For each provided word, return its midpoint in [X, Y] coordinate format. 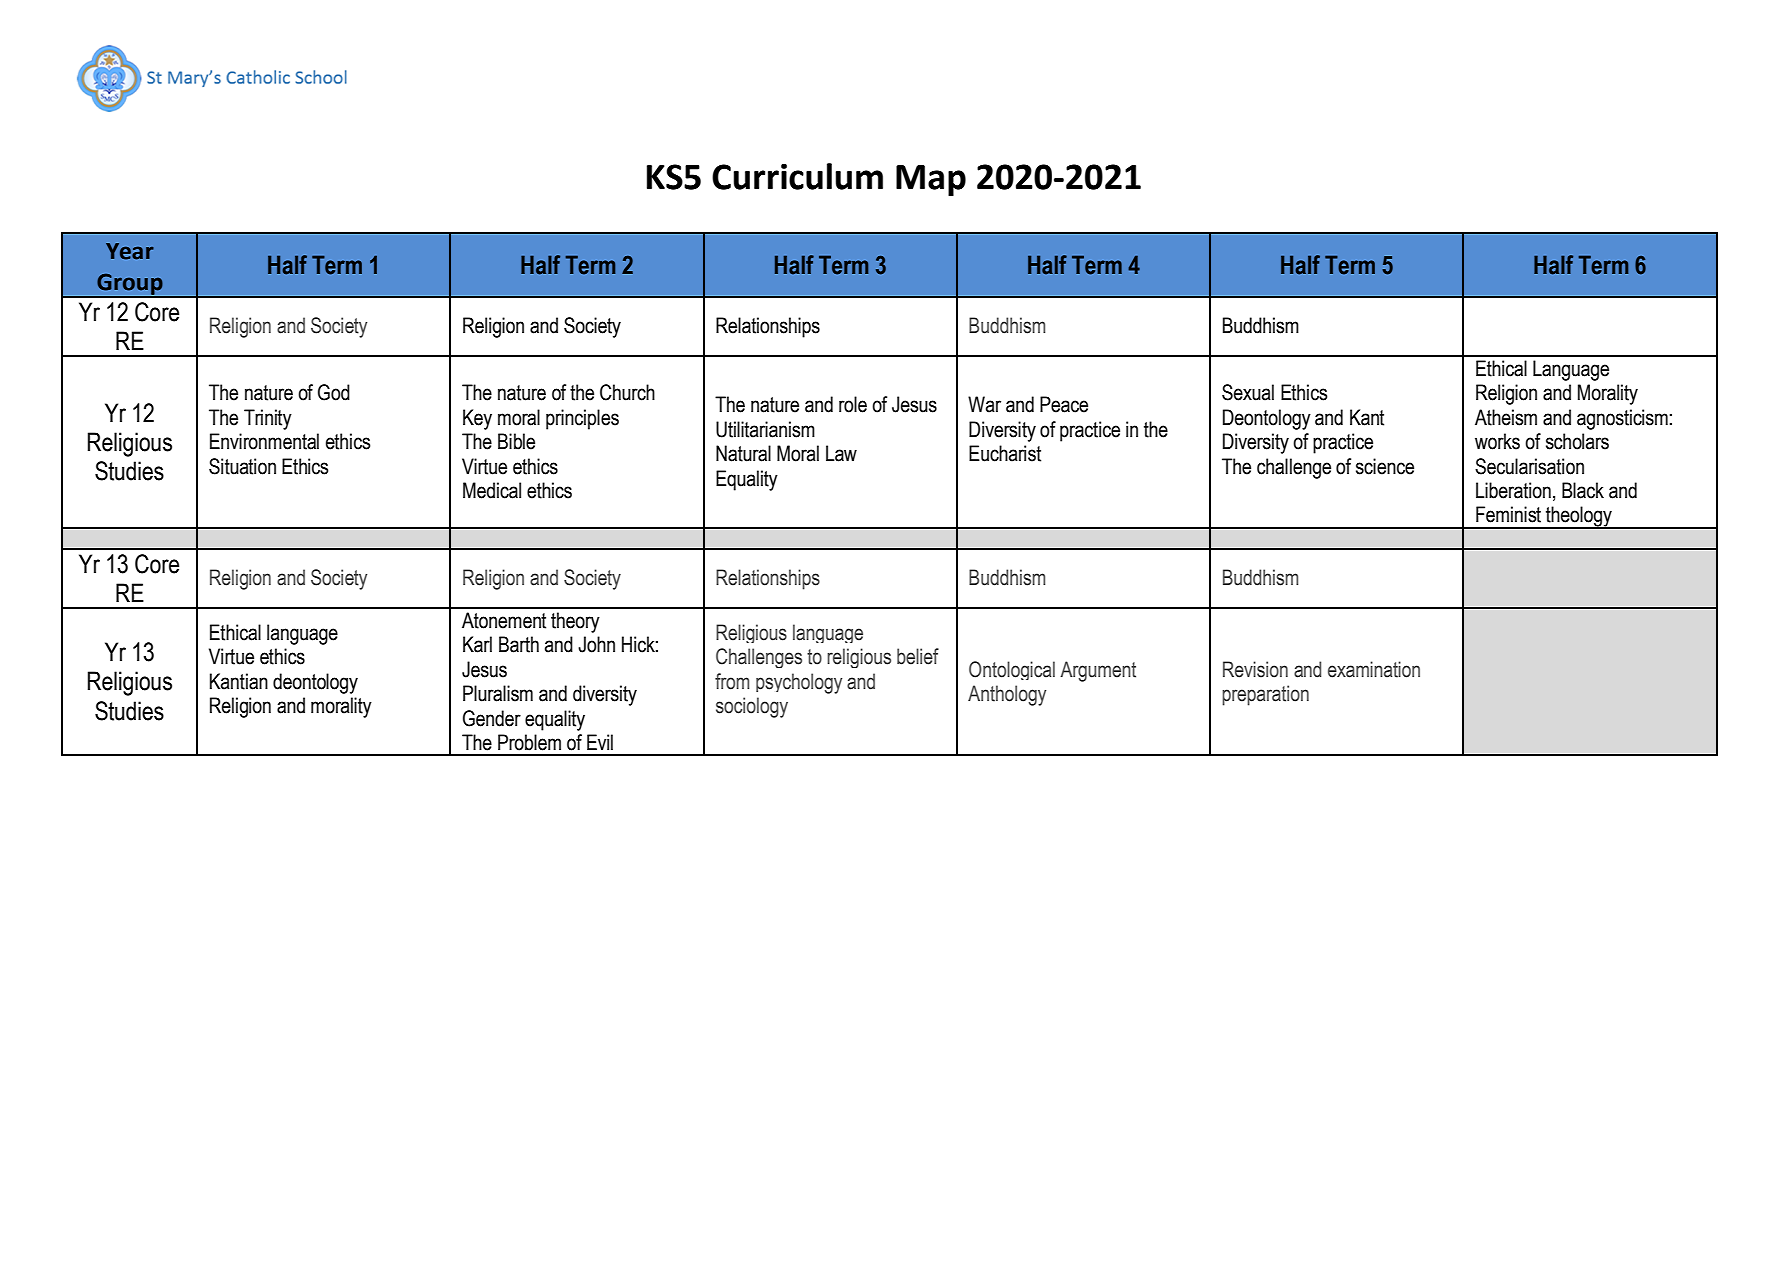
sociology [752, 707]
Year [130, 251]
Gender [492, 718]
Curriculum [797, 176]
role [853, 404]
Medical [492, 490]
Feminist [1508, 514]
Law [841, 453]
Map [931, 180]
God [334, 392]
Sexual [1248, 392]
